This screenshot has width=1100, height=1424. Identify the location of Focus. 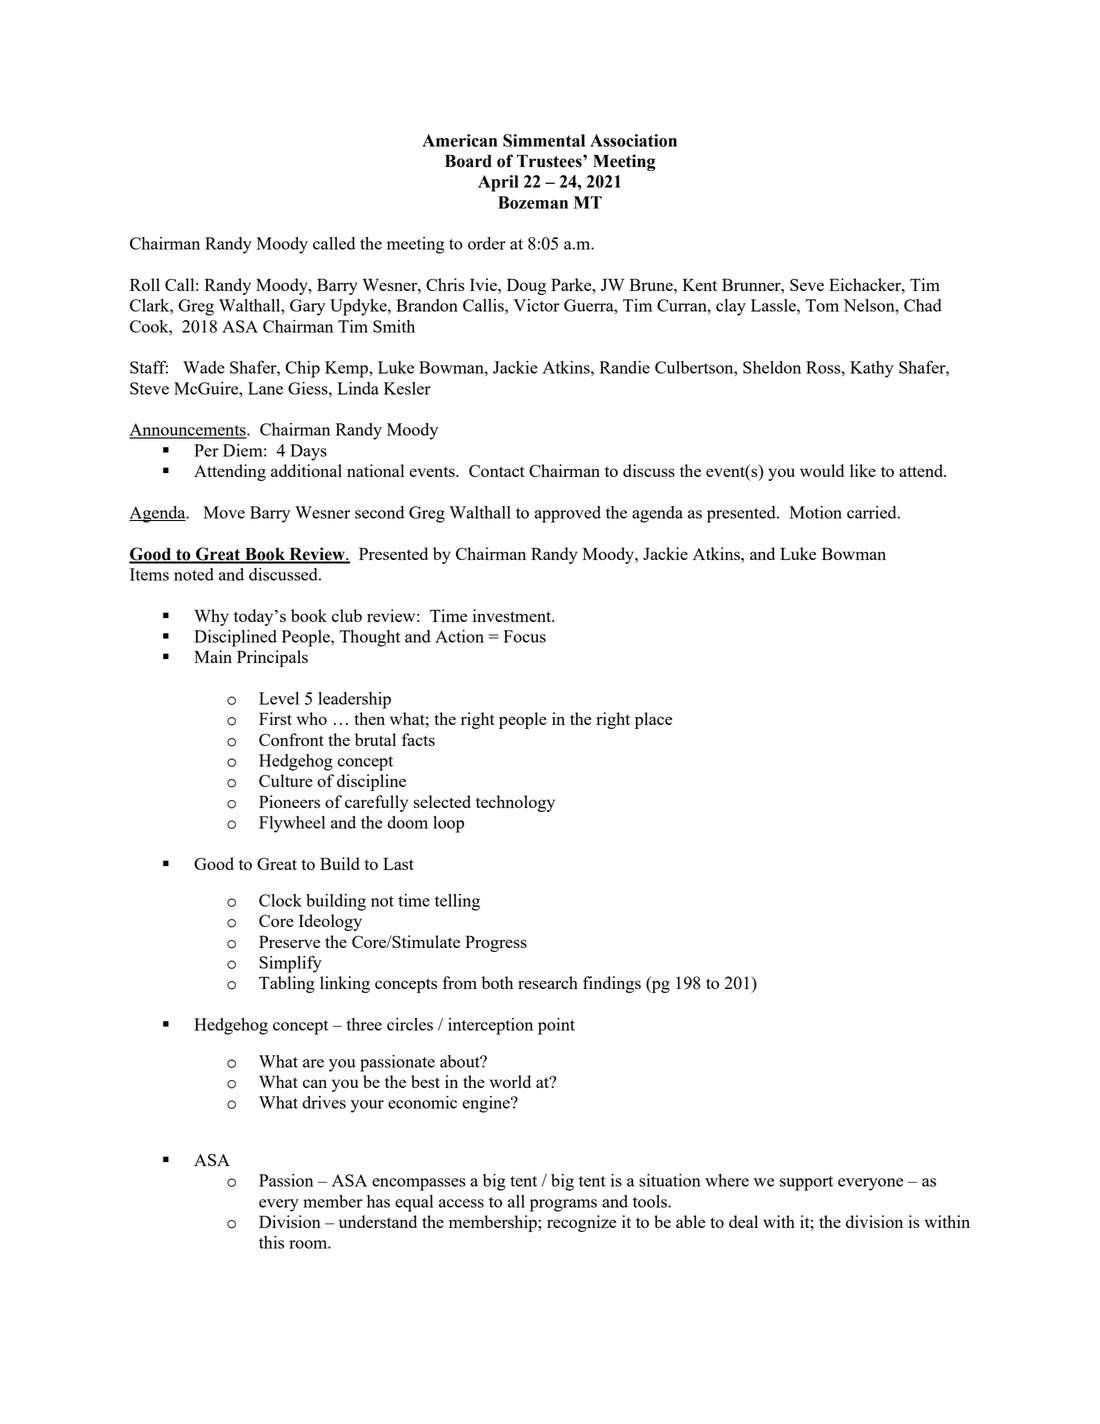
(525, 636).
